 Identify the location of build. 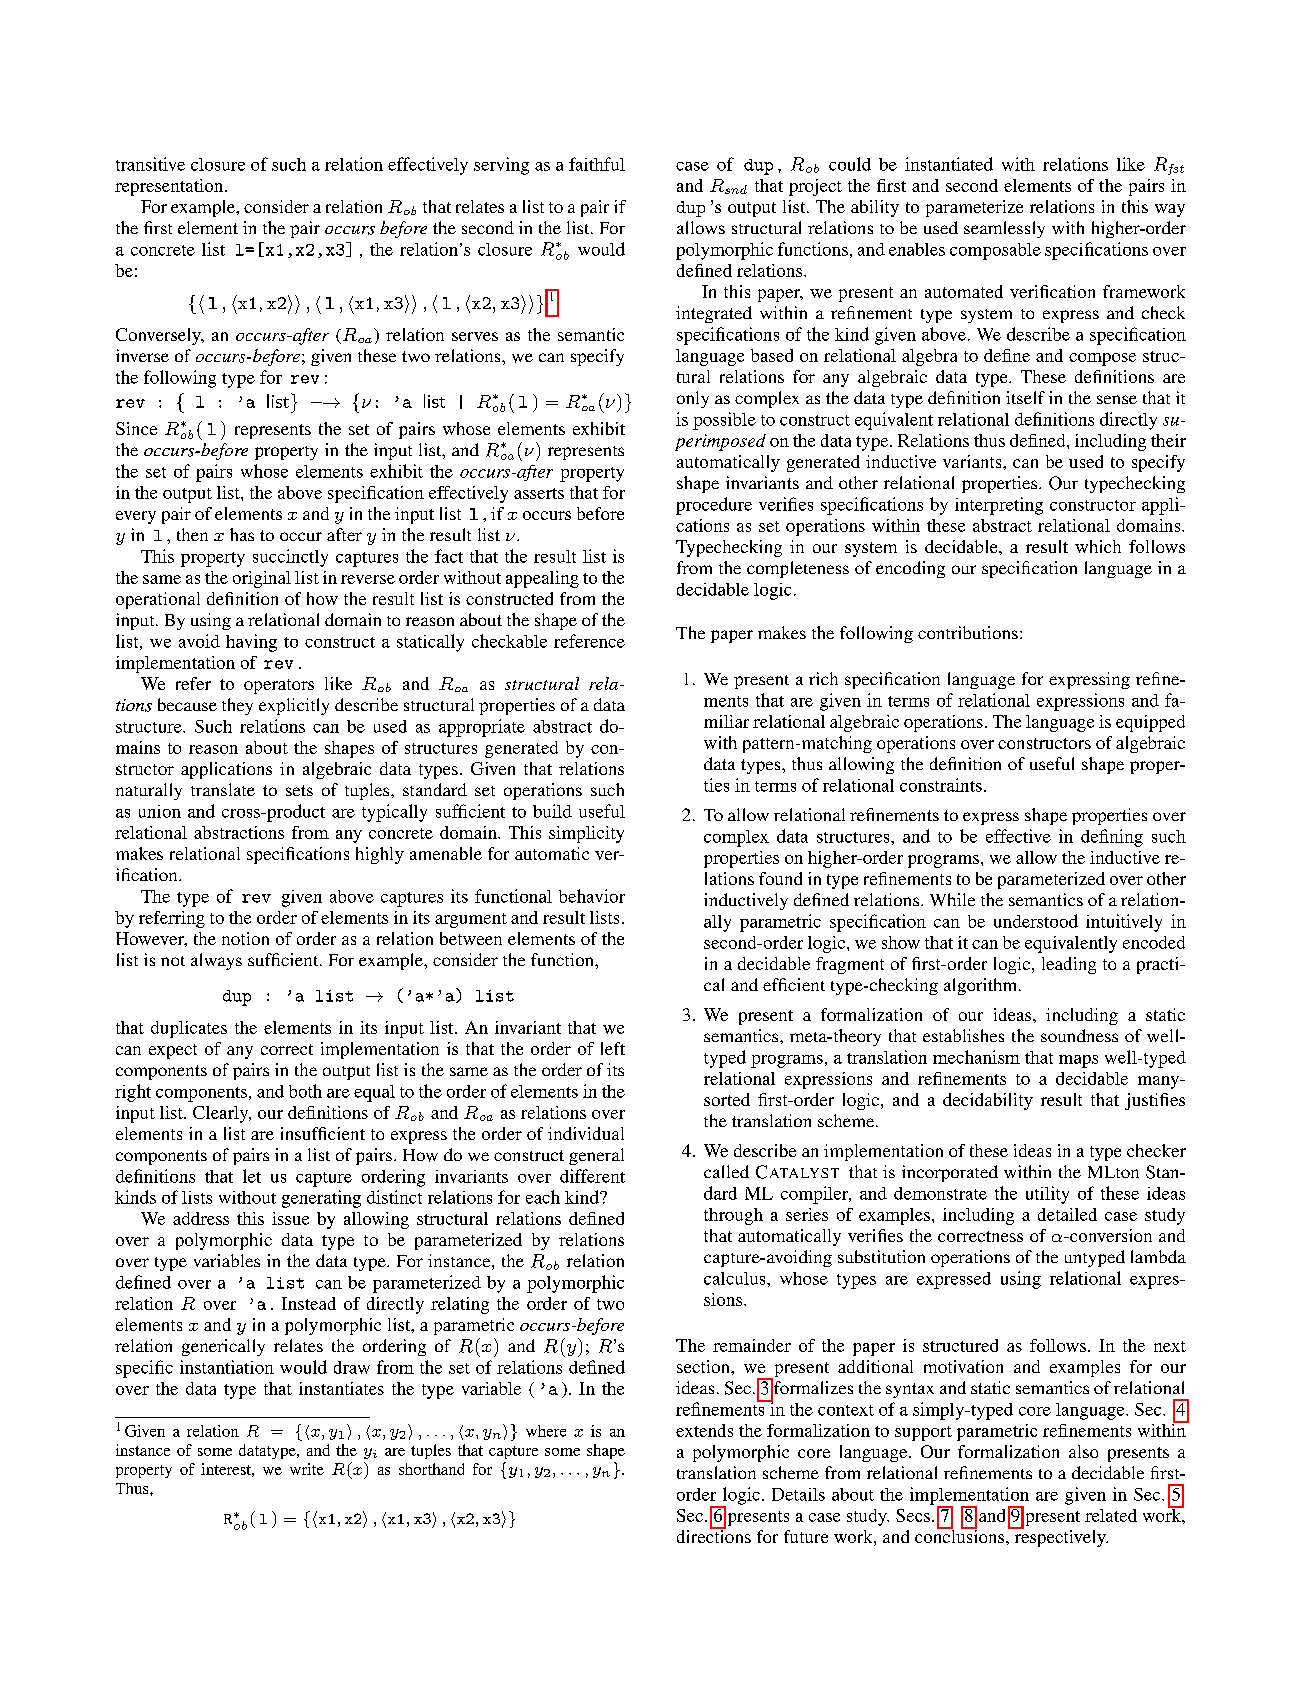
(552, 811).
